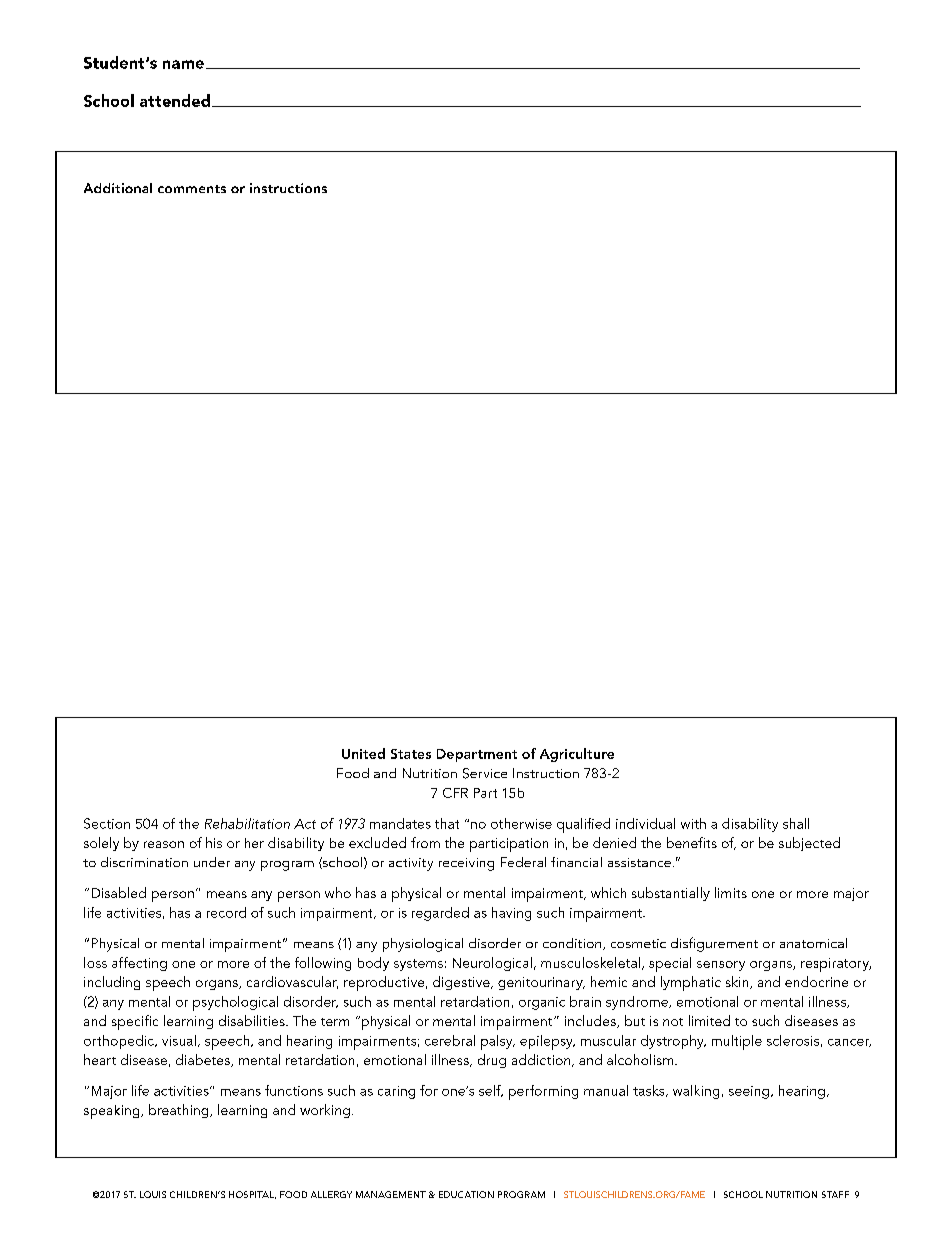  I want to click on breathing, so click(180, 1111).
